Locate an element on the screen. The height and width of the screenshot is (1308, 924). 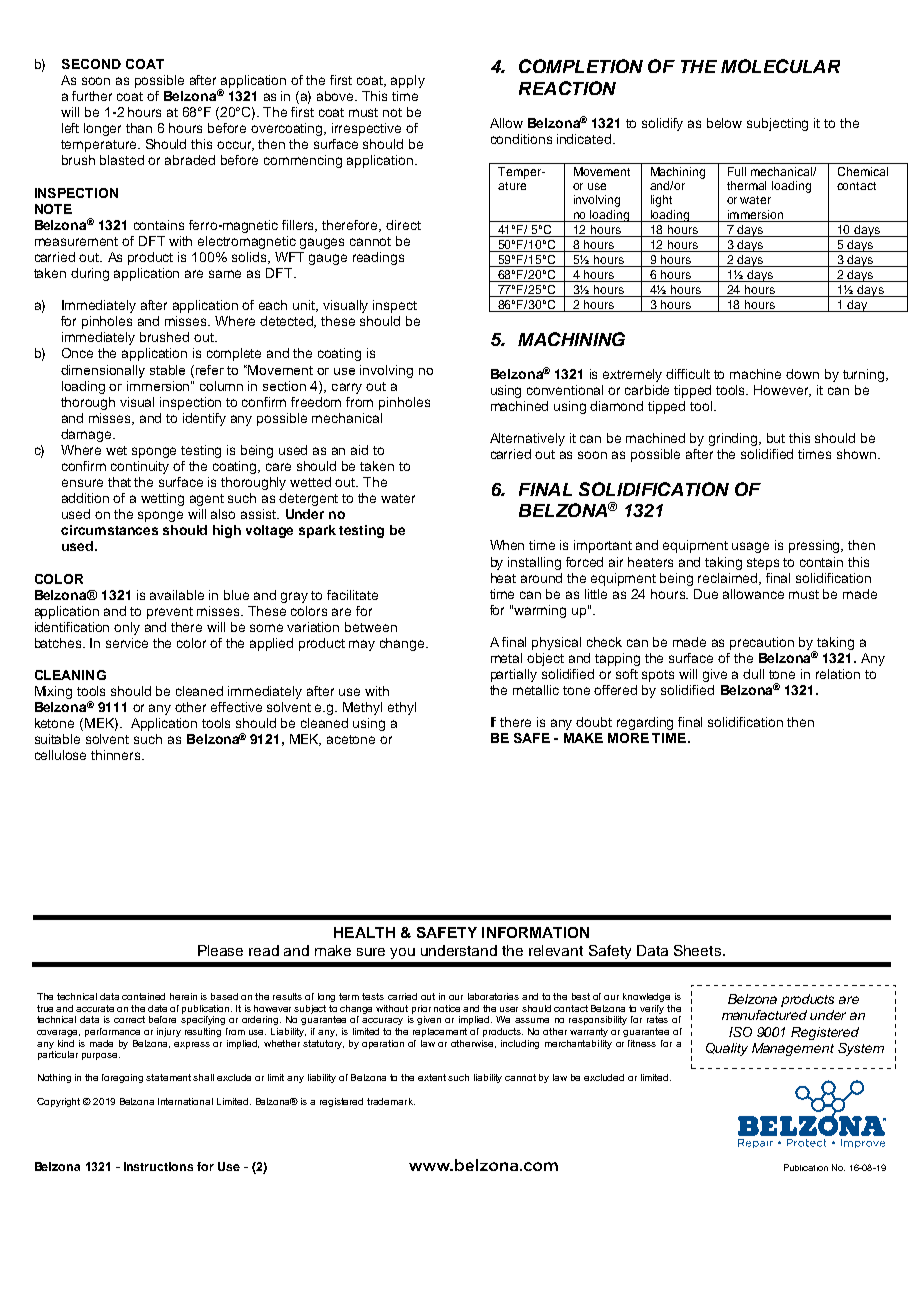
MOLECULAR is located at coordinates (780, 66).
